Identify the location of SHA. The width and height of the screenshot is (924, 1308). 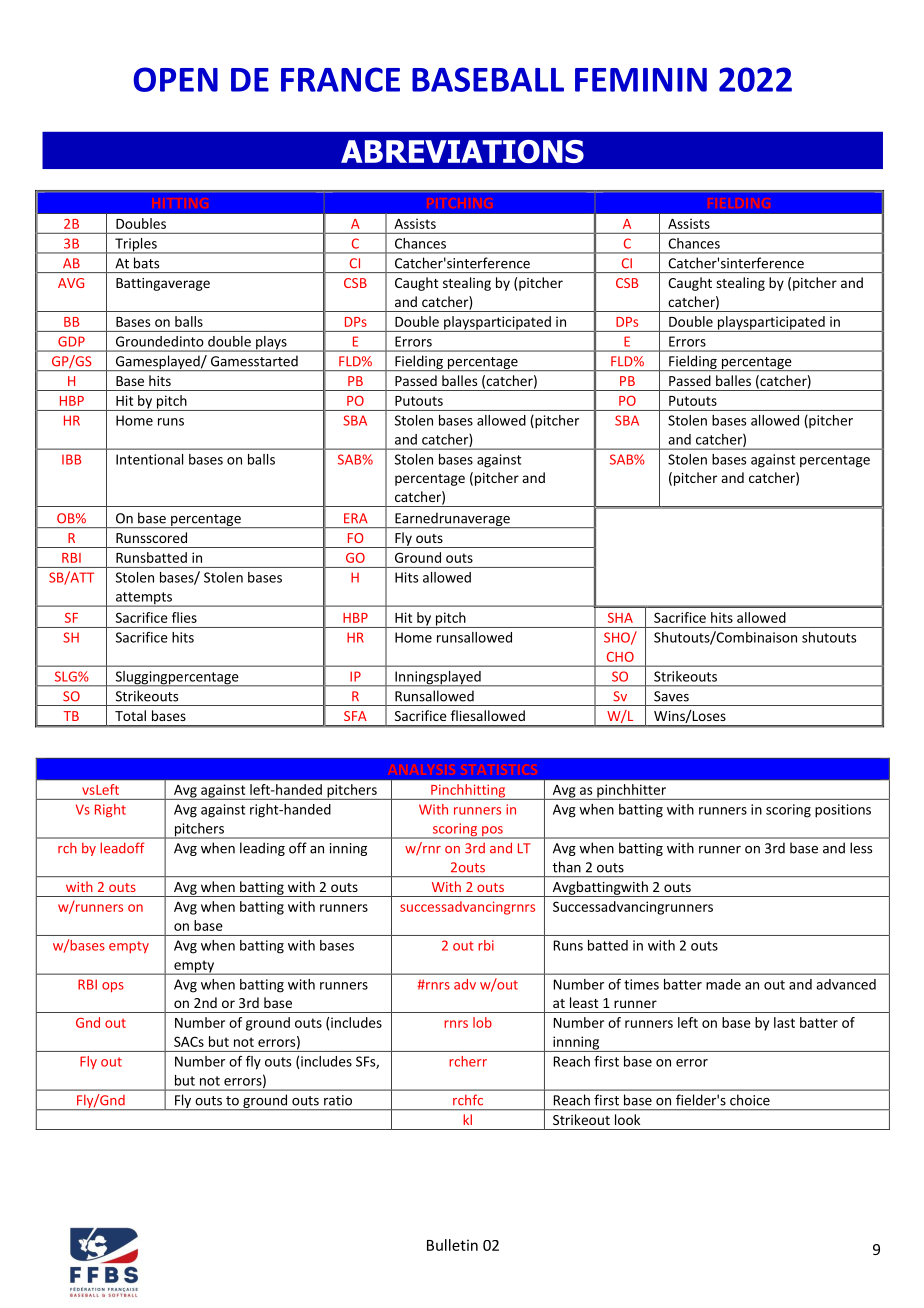
(620, 618).
